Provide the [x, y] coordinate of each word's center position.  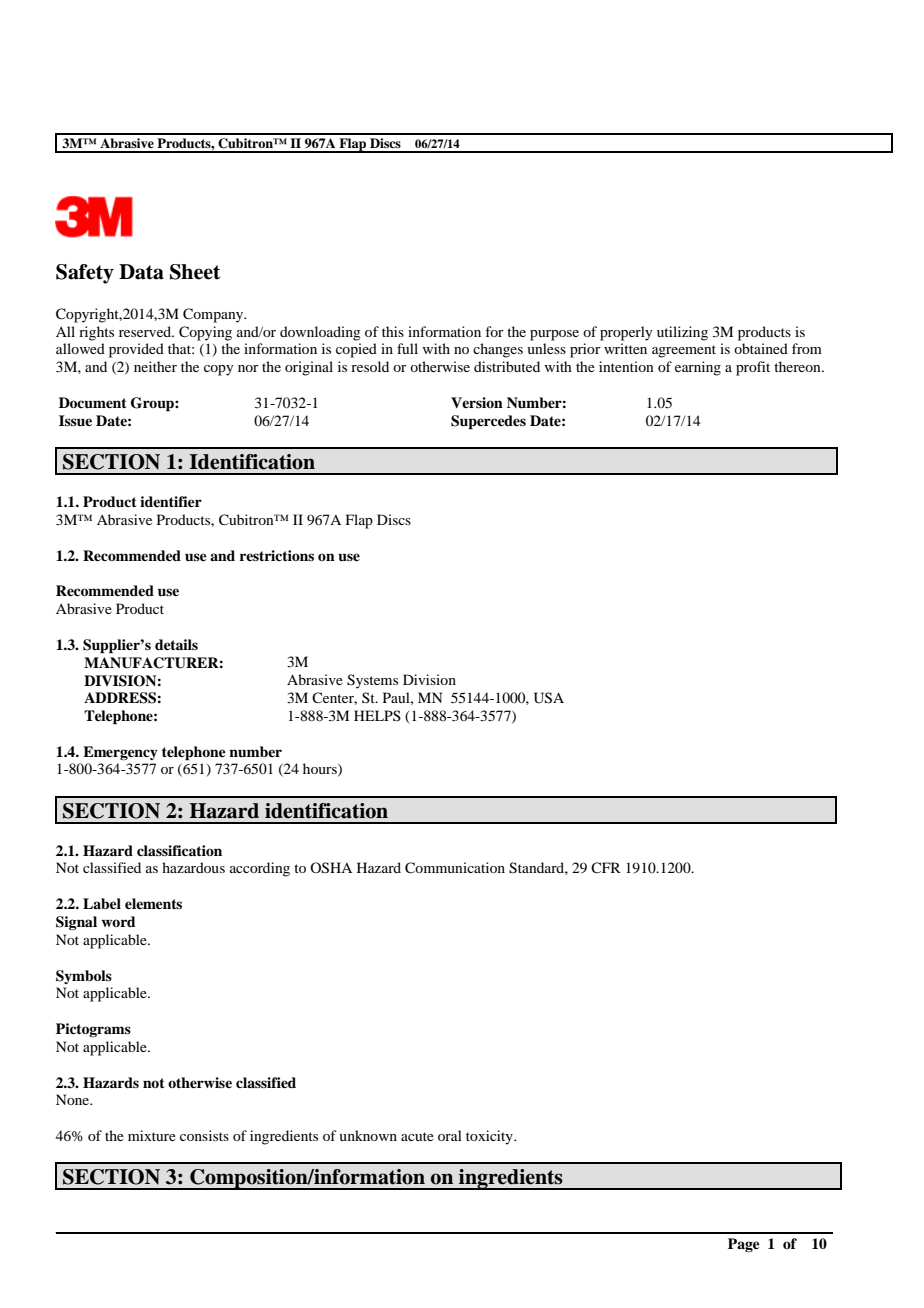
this [393, 331]
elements [153, 903]
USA [549, 698]
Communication [455, 868]
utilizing [682, 333]
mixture [152, 1135]
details [176, 644]
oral [450, 1135]
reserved [146, 331]
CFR [606, 867]
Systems [372, 681]
